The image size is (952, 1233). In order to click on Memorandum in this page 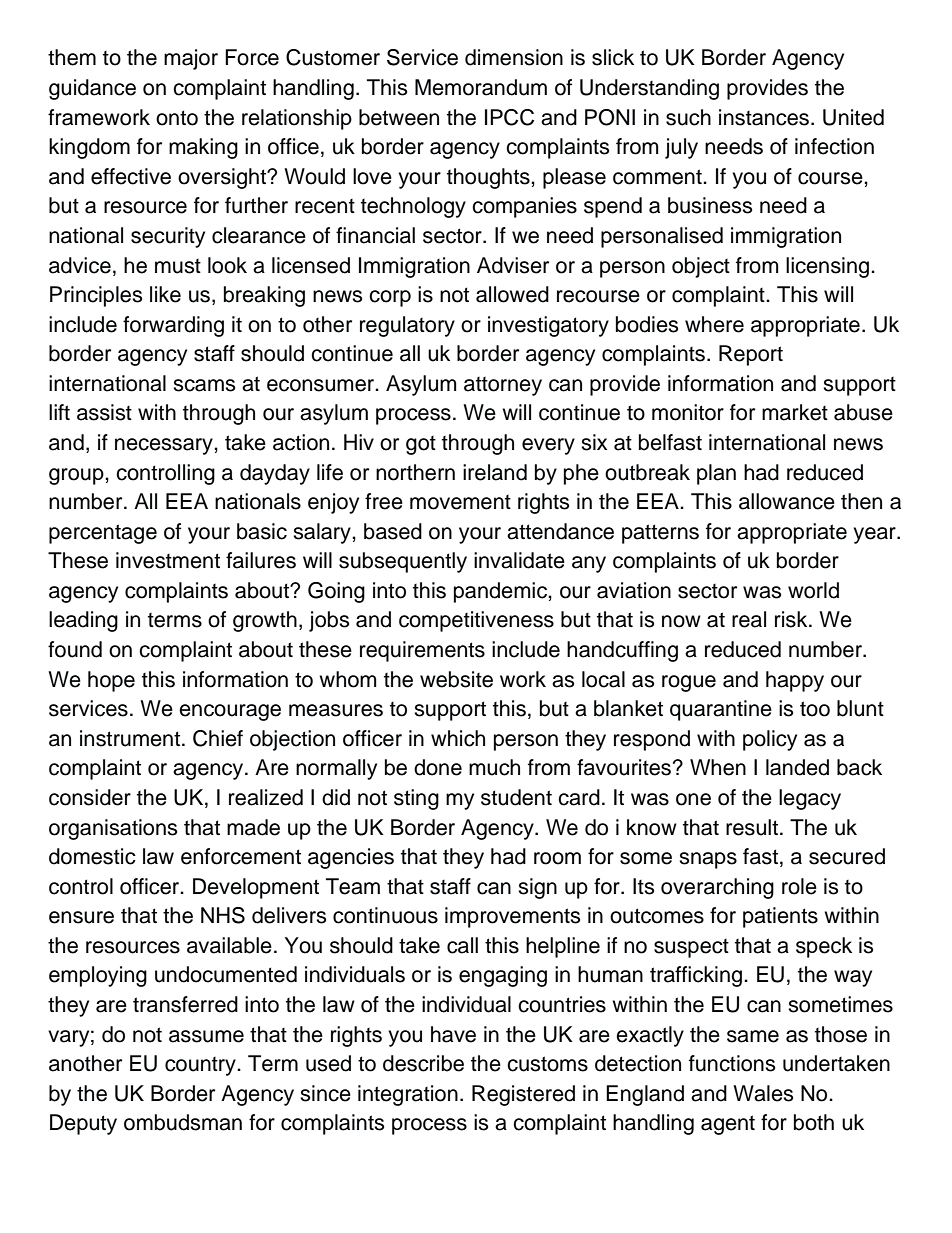, I will do `click(481, 87)`.
